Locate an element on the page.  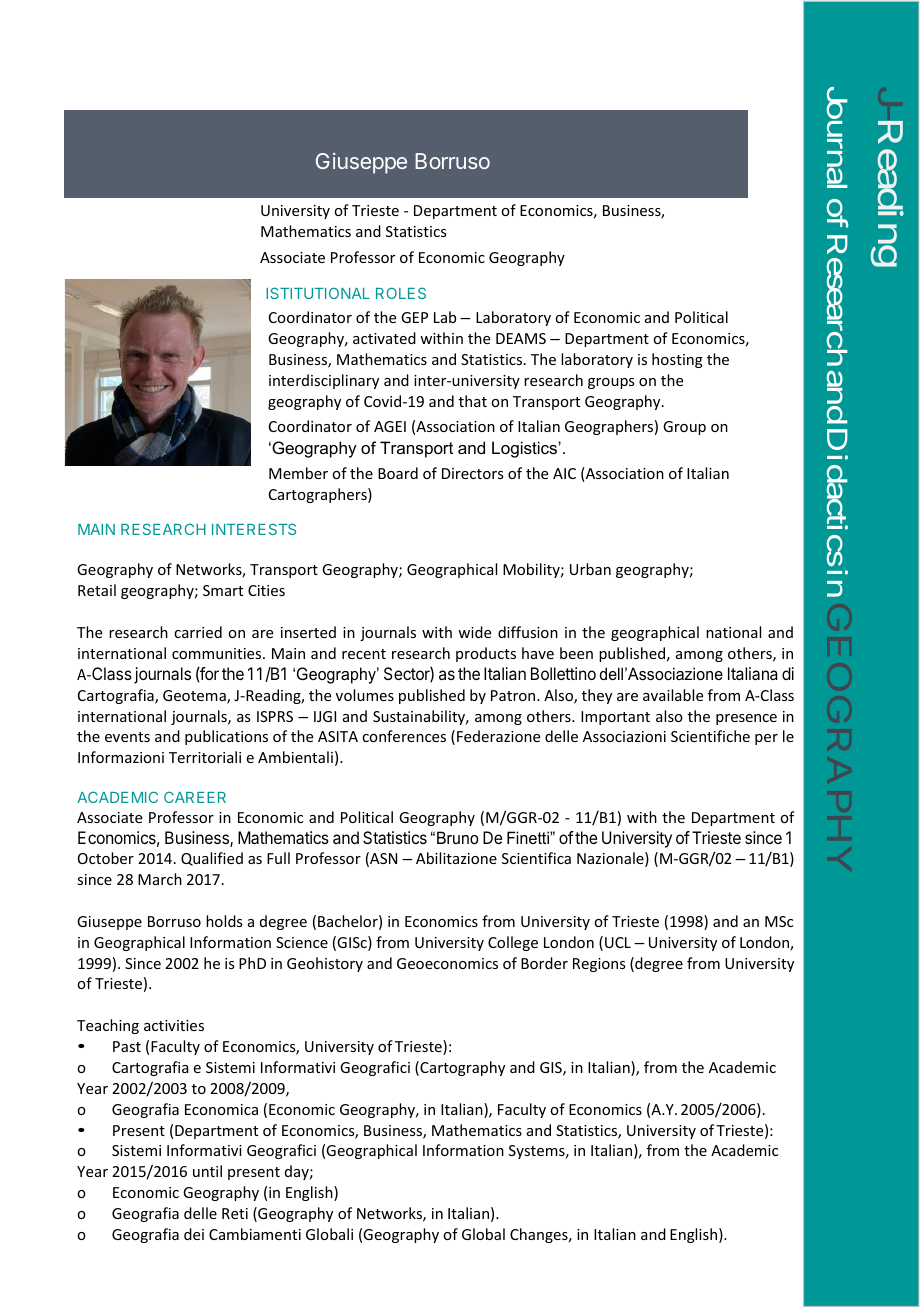
until is located at coordinates (207, 1171).
